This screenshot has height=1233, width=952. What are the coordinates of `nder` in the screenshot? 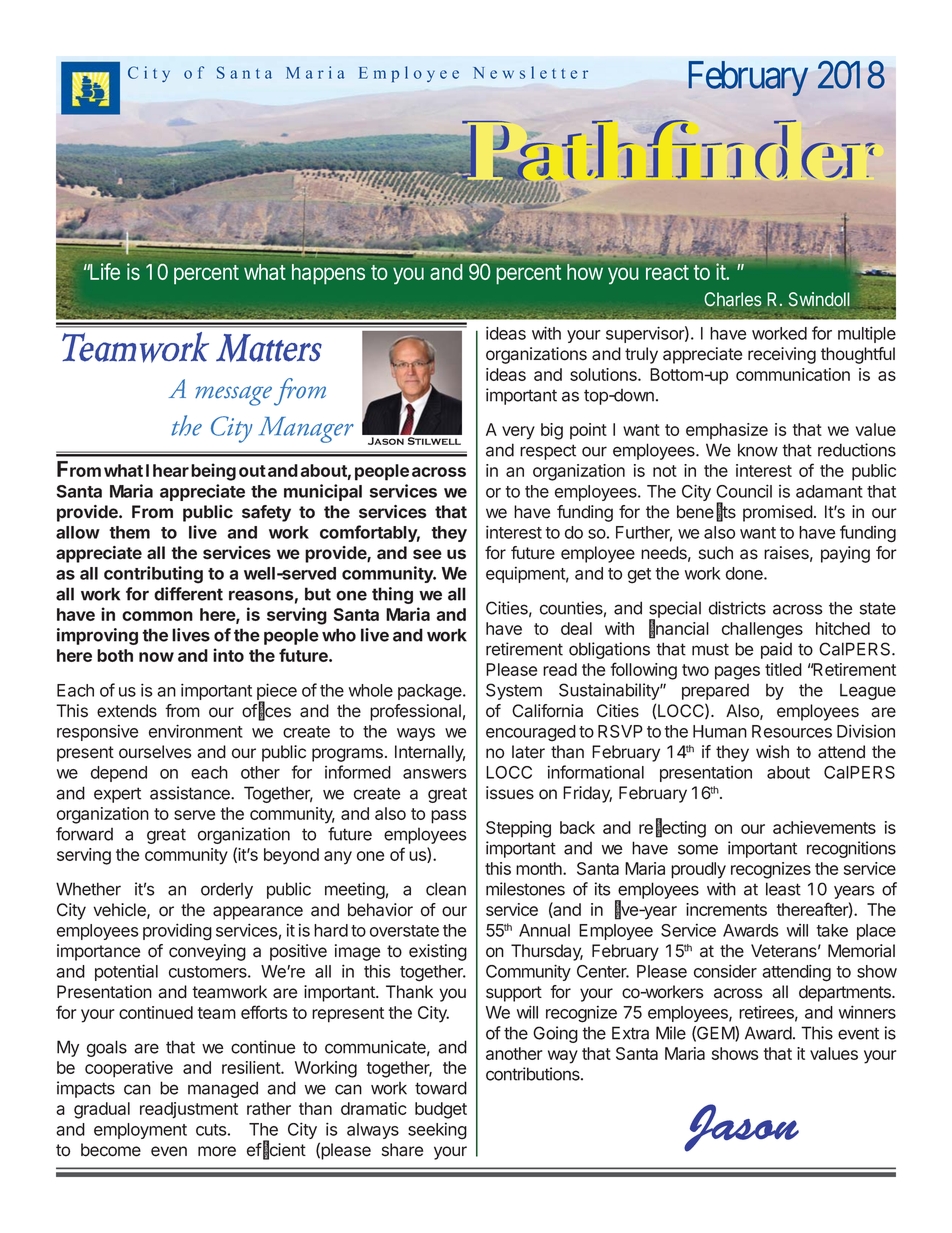 It's located at (788, 149).
